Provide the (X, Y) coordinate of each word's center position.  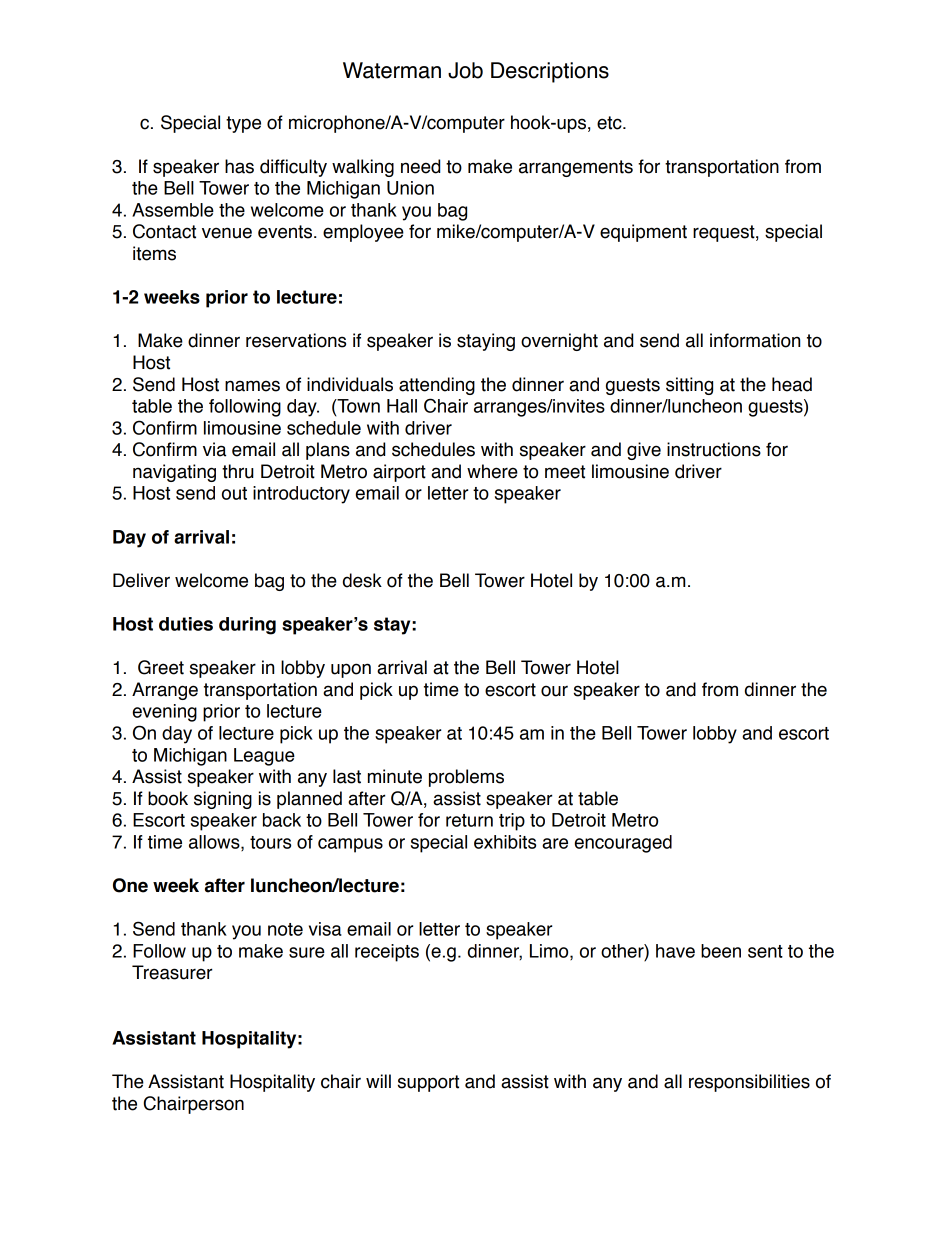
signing (223, 800)
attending (437, 386)
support (428, 1083)
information (755, 340)
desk (362, 580)
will (378, 1081)
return (469, 820)
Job (465, 70)
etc (610, 123)
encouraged (623, 844)
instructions (714, 449)
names (252, 386)
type (243, 124)
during (247, 626)
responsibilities (749, 1083)
